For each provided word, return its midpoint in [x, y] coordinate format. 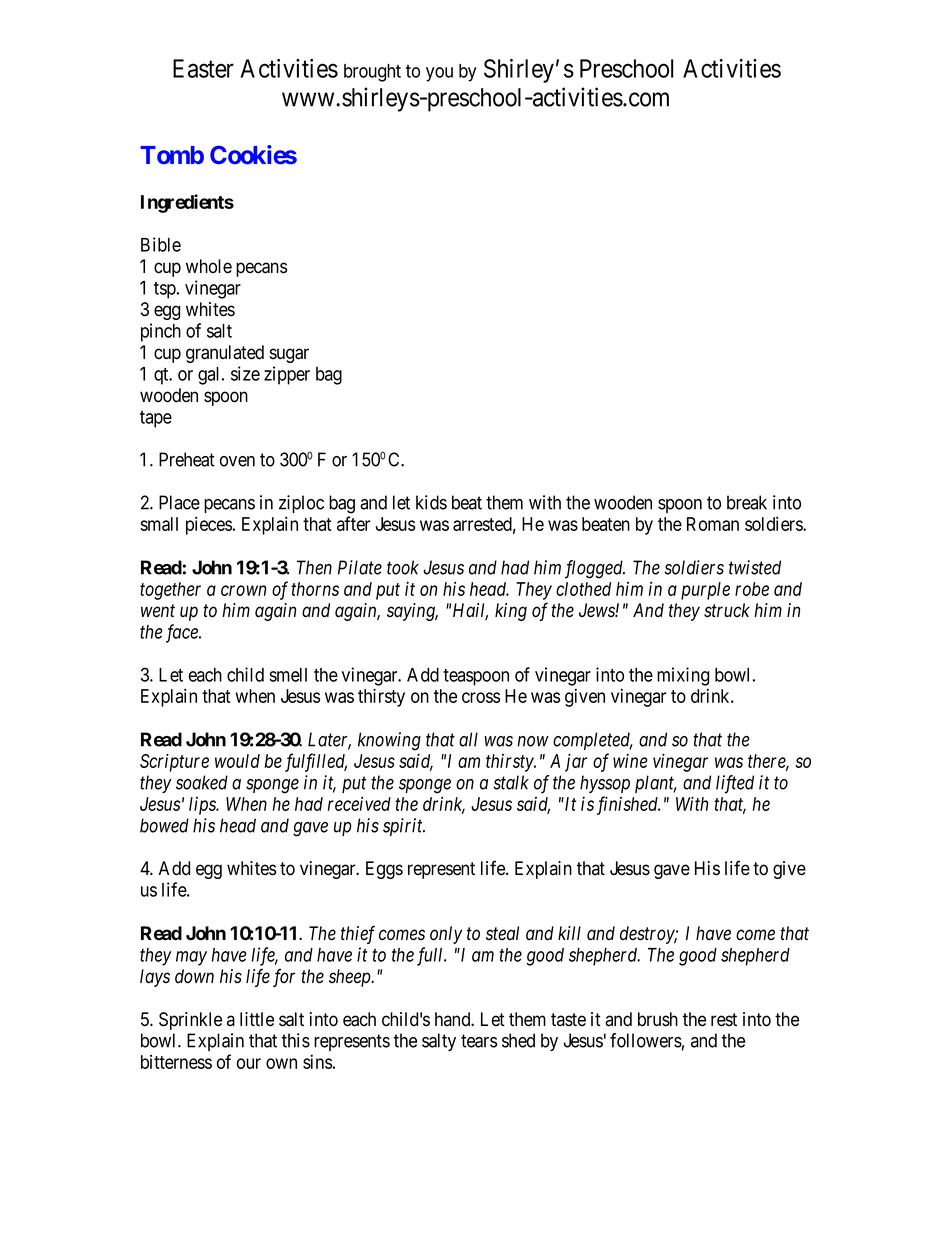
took [403, 567]
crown [243, 590]
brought [372, 73]
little [257, 1019]
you [439, 74]
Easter [203, 68]
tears [479, 1041]
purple [705, 591]
